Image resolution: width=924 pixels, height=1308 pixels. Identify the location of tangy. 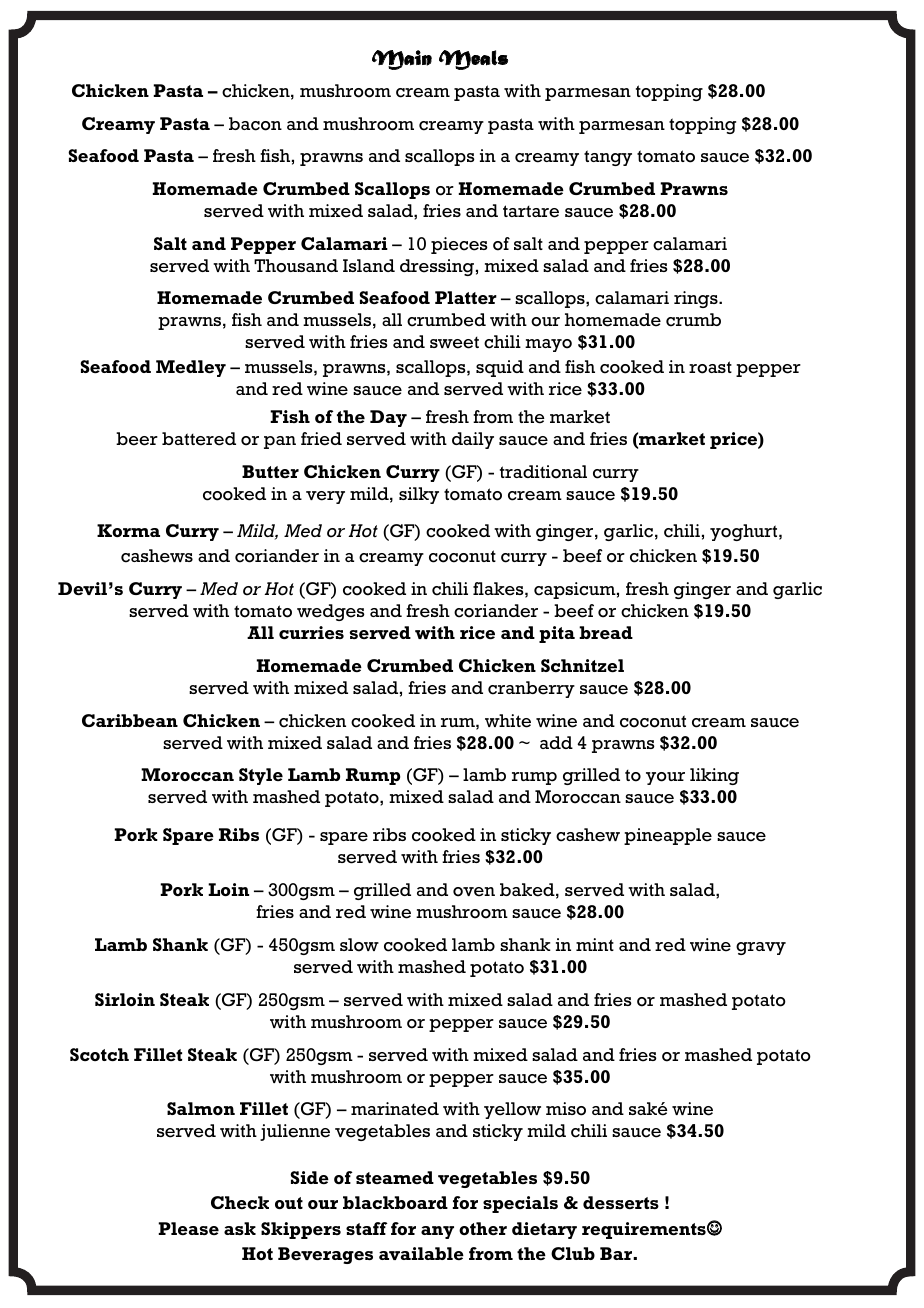
(608, 158).
